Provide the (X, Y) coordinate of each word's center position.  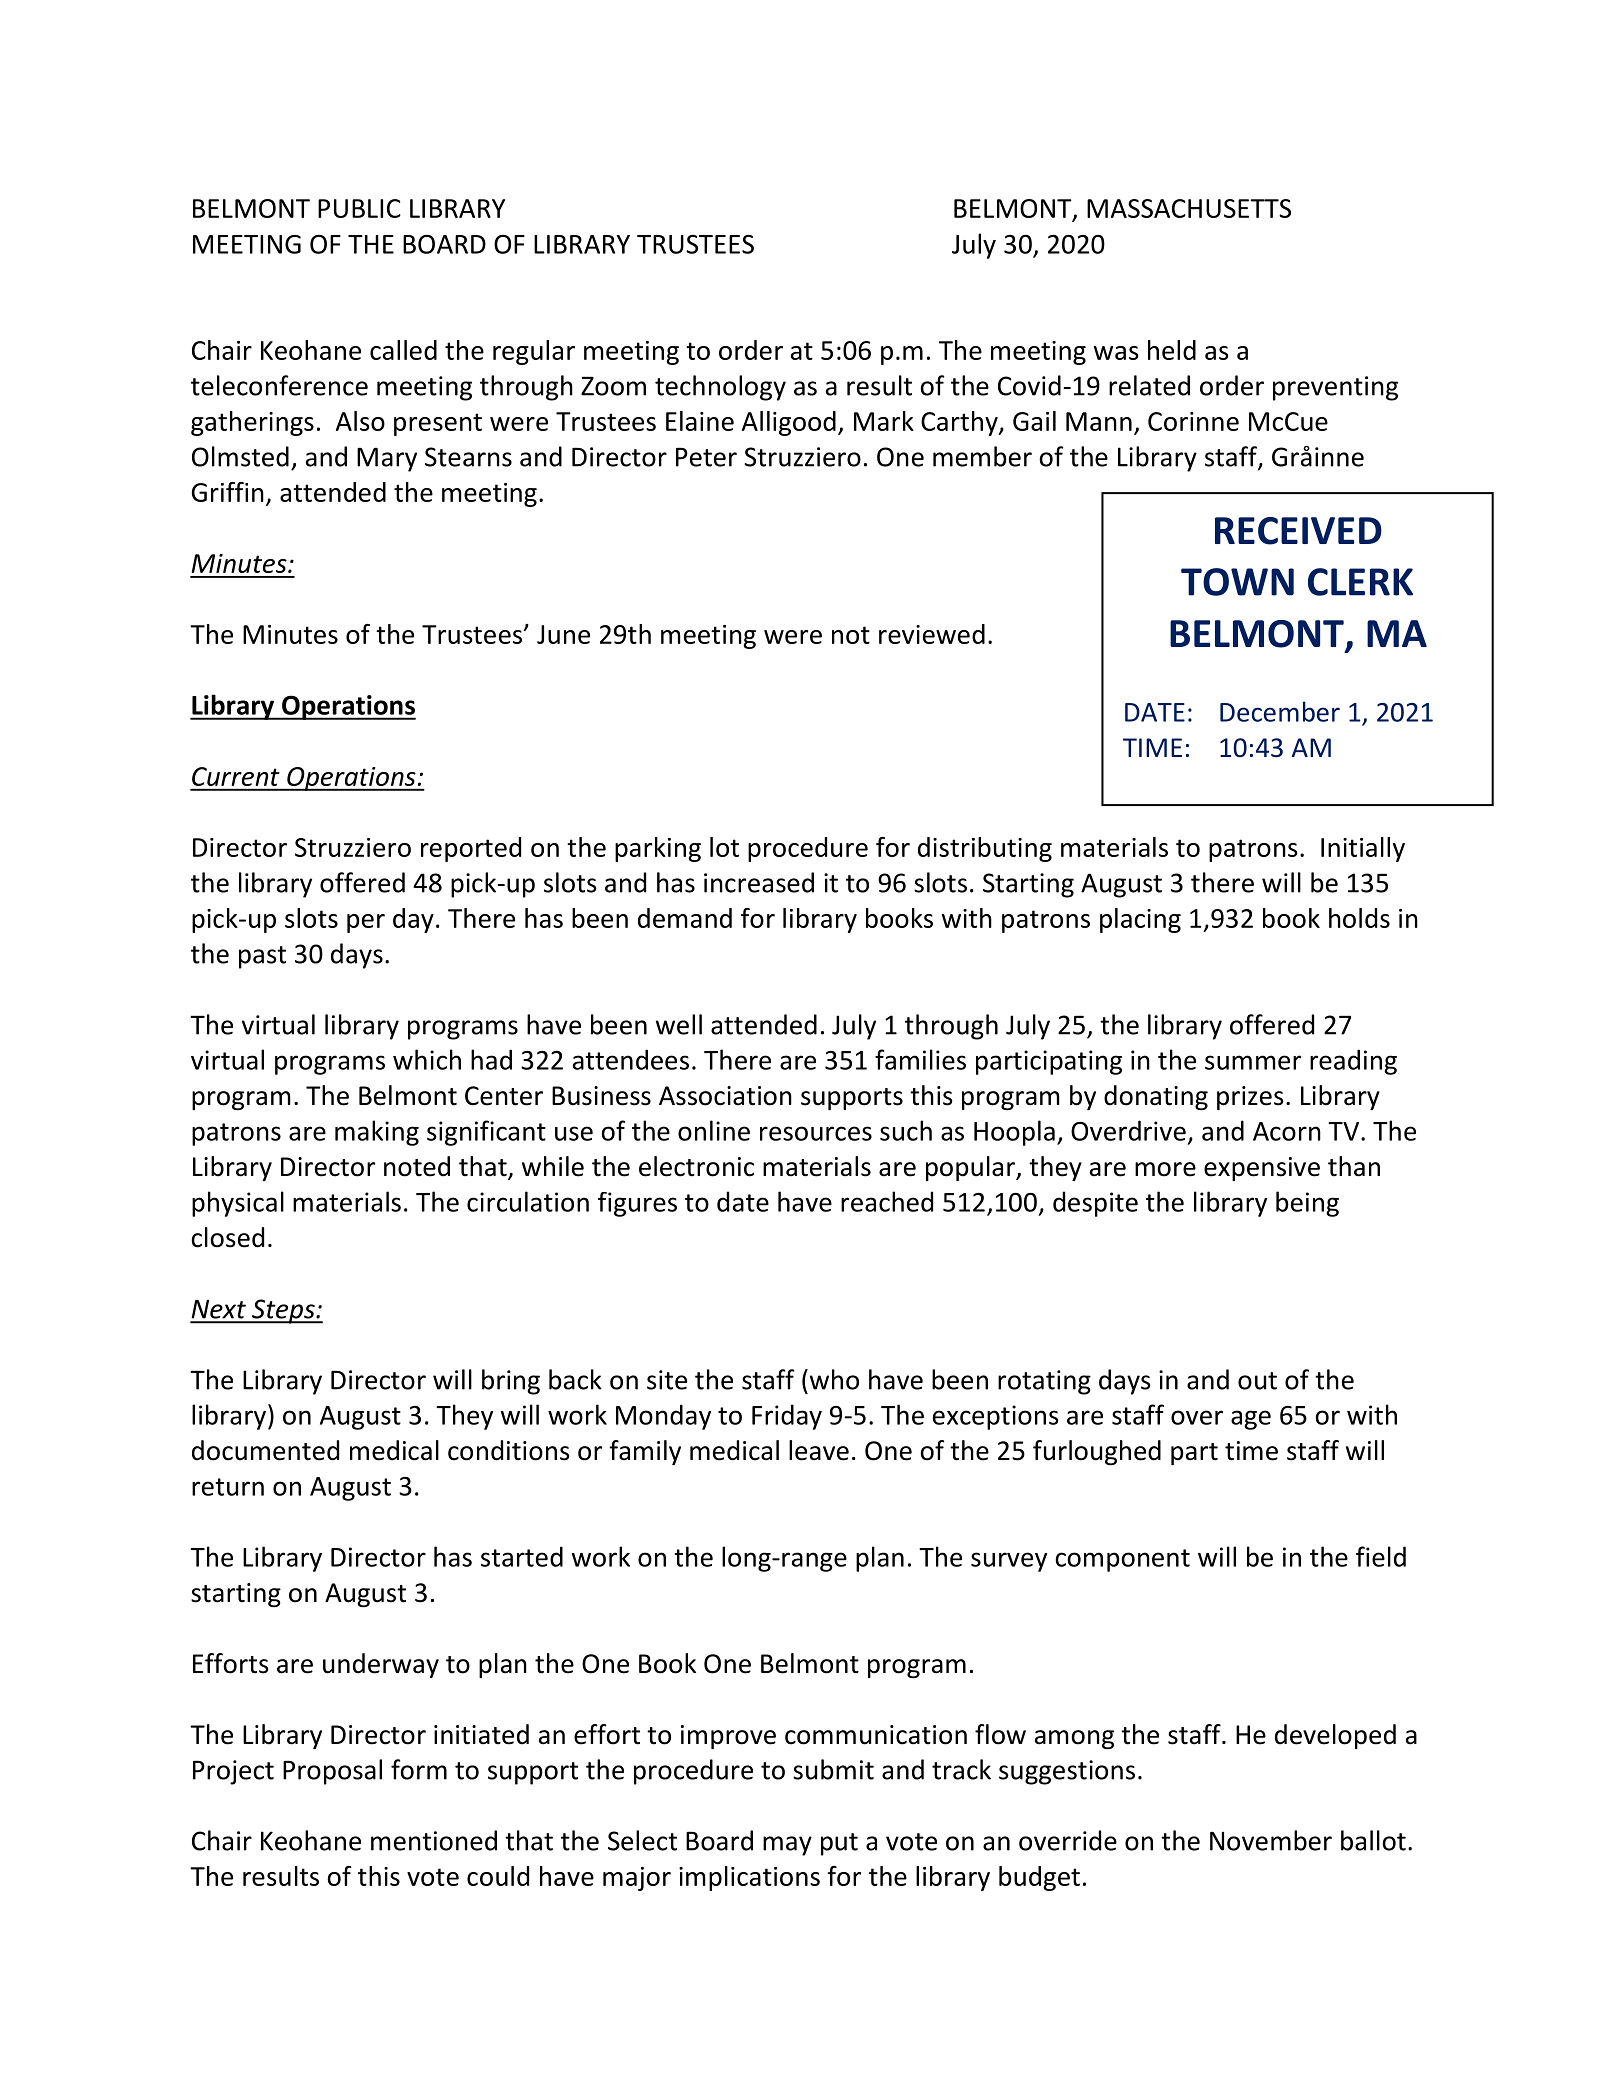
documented (265, 1450)
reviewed (932, 634)
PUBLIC (359, 208)
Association (725, 1096)
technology (720, 388)
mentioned (434, 1840)
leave (819, 1450)
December (1280, 711)
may (787, 1846)
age (1251, 1420)
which (427, 1059)
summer (1253, 1062)
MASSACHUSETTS (1189, 208)
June (563, 634)
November (1271, 1840)
